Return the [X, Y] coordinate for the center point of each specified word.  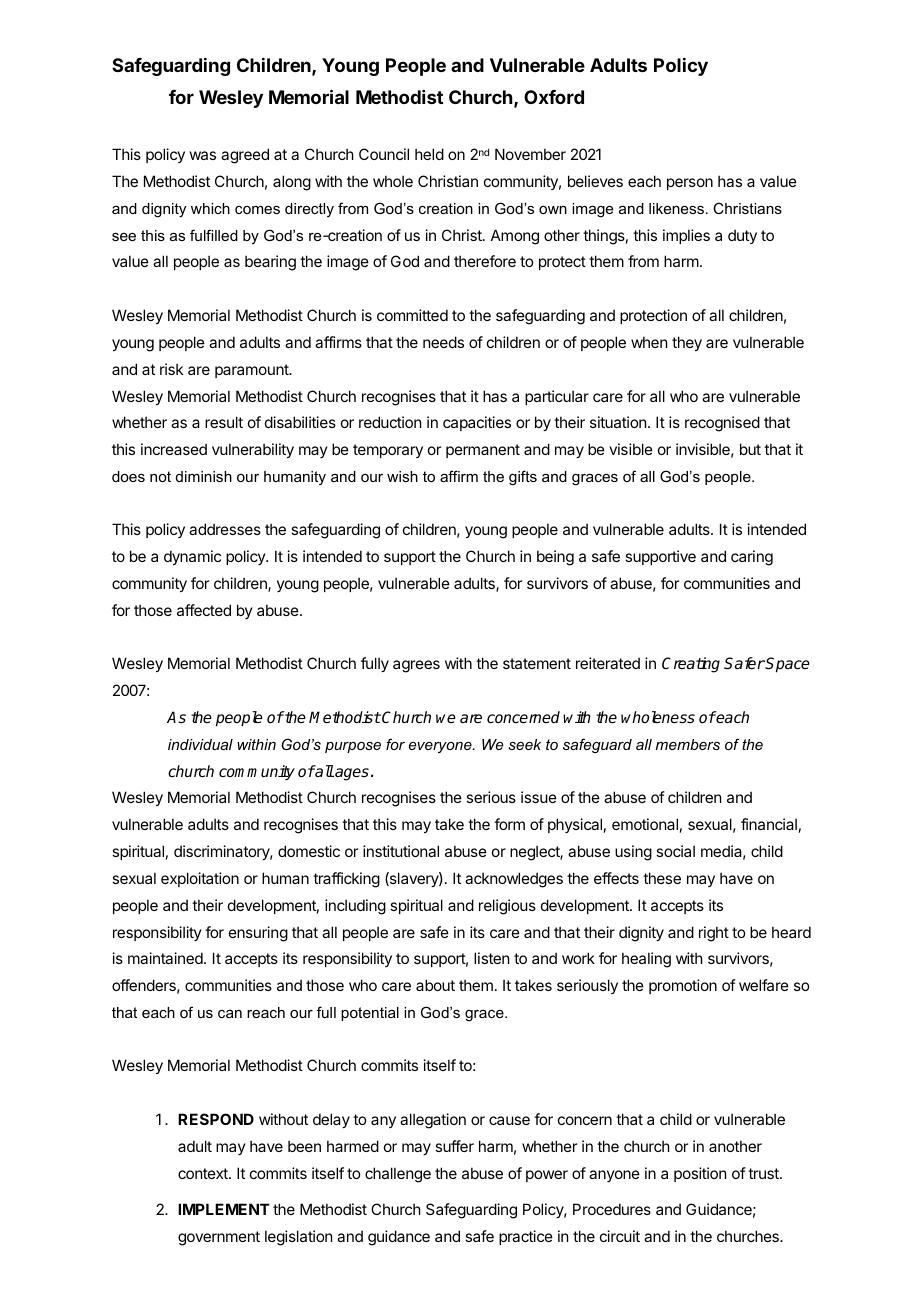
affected [204, 610]
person [690, 184]
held [429, 154]
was [203, 155]
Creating [691, 665]
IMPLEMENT [224, 1209]
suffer [454, 1146]
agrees [416, 666]
